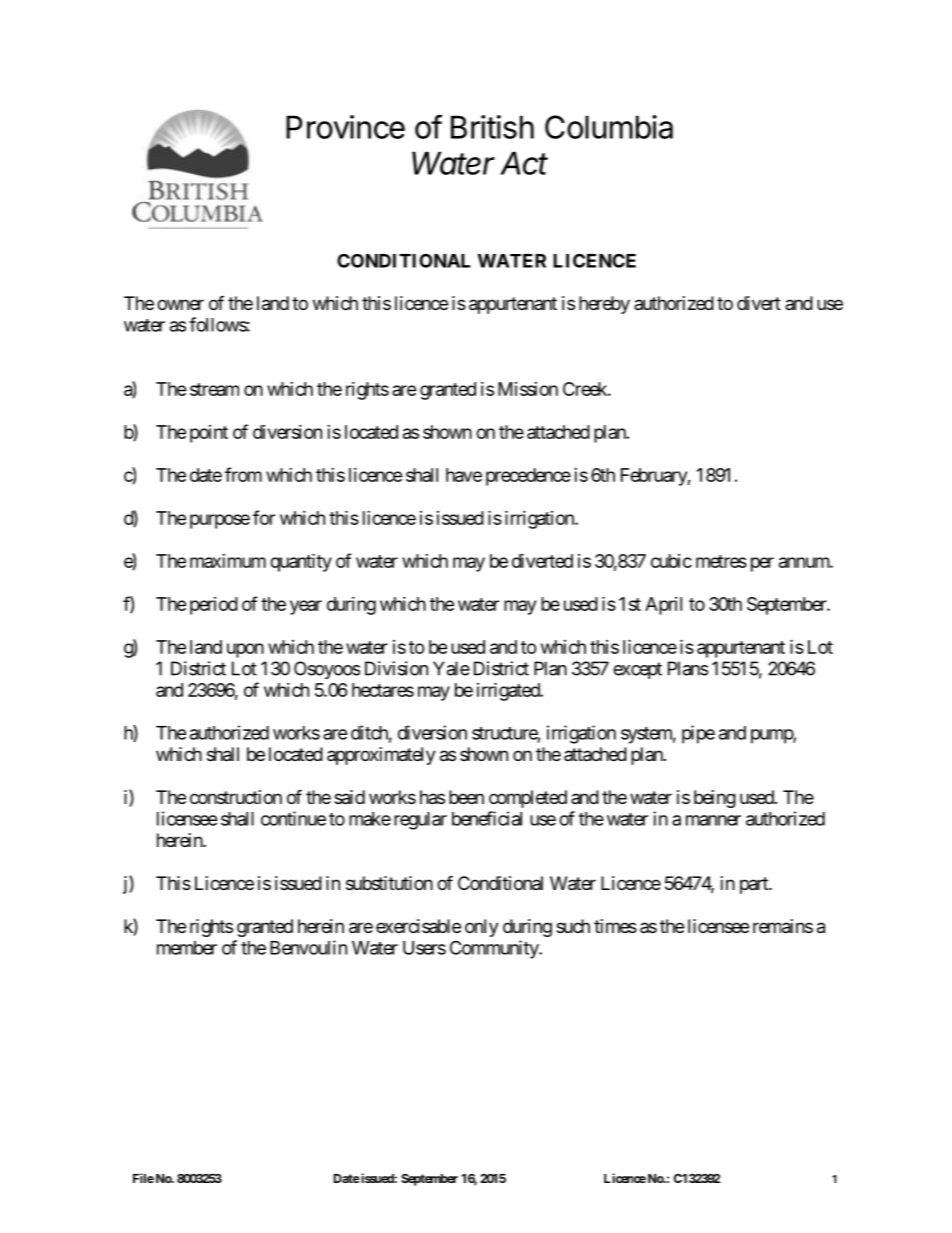 The image size is (952, 1233). I want to click on Columbia, so click(609, 127).
